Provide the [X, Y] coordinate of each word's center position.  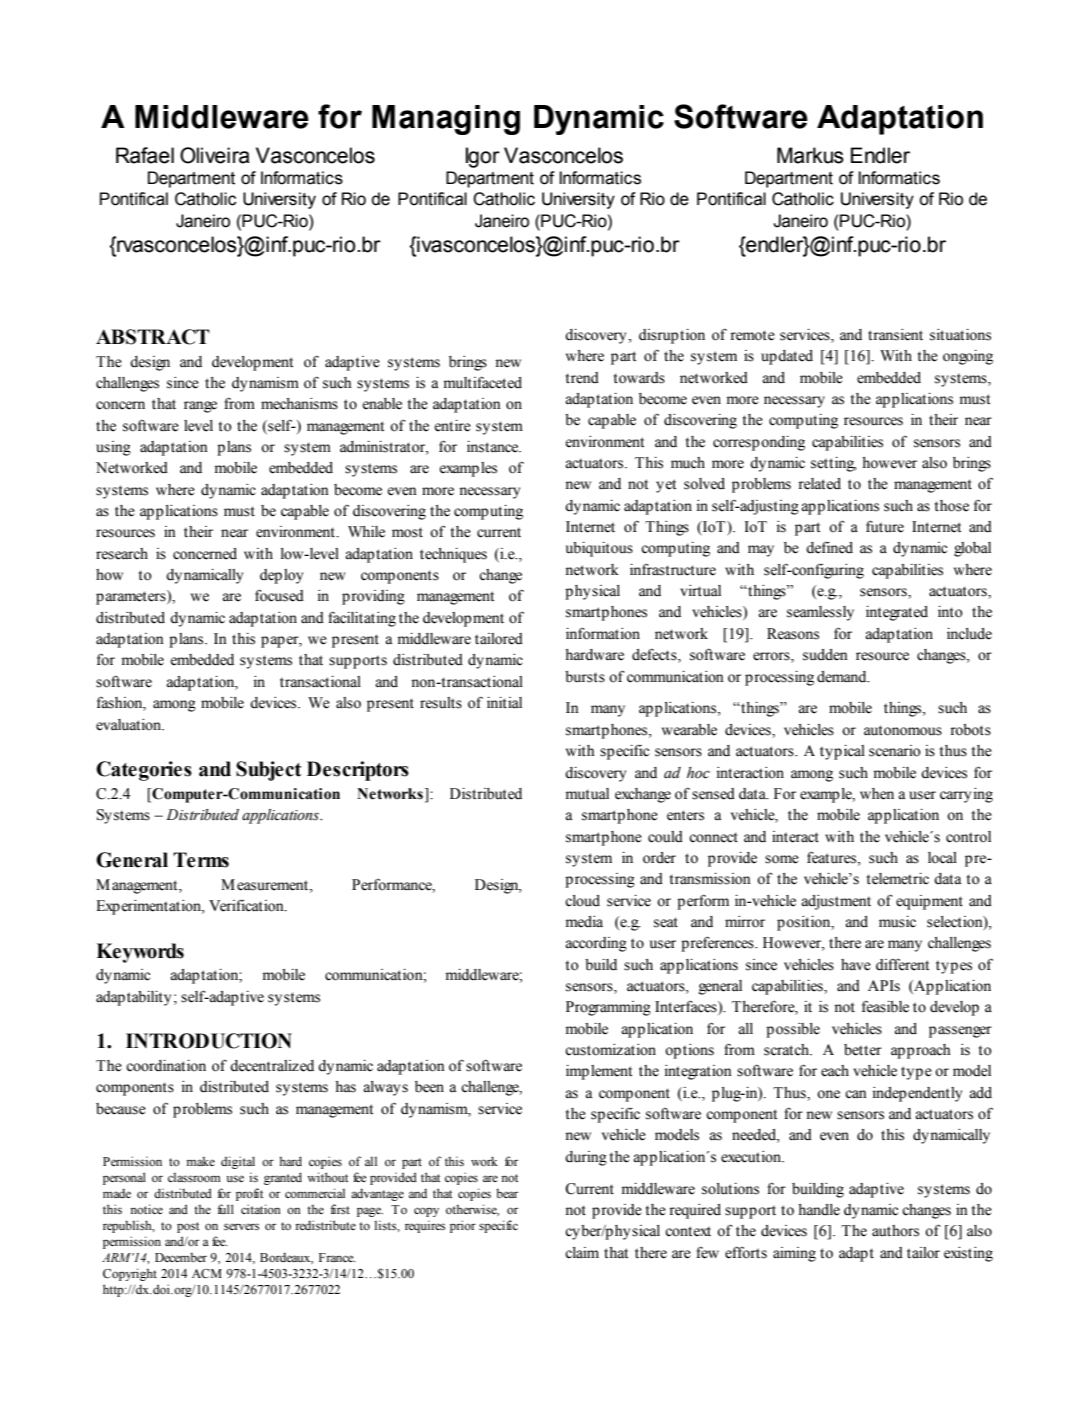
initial [504, 702]
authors [895, 1231]
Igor [483, 157]
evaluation [130, 725]
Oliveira [215, 155]
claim [582, 1253]
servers [241, 1226]
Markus [810, 155]
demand [843, 677]
